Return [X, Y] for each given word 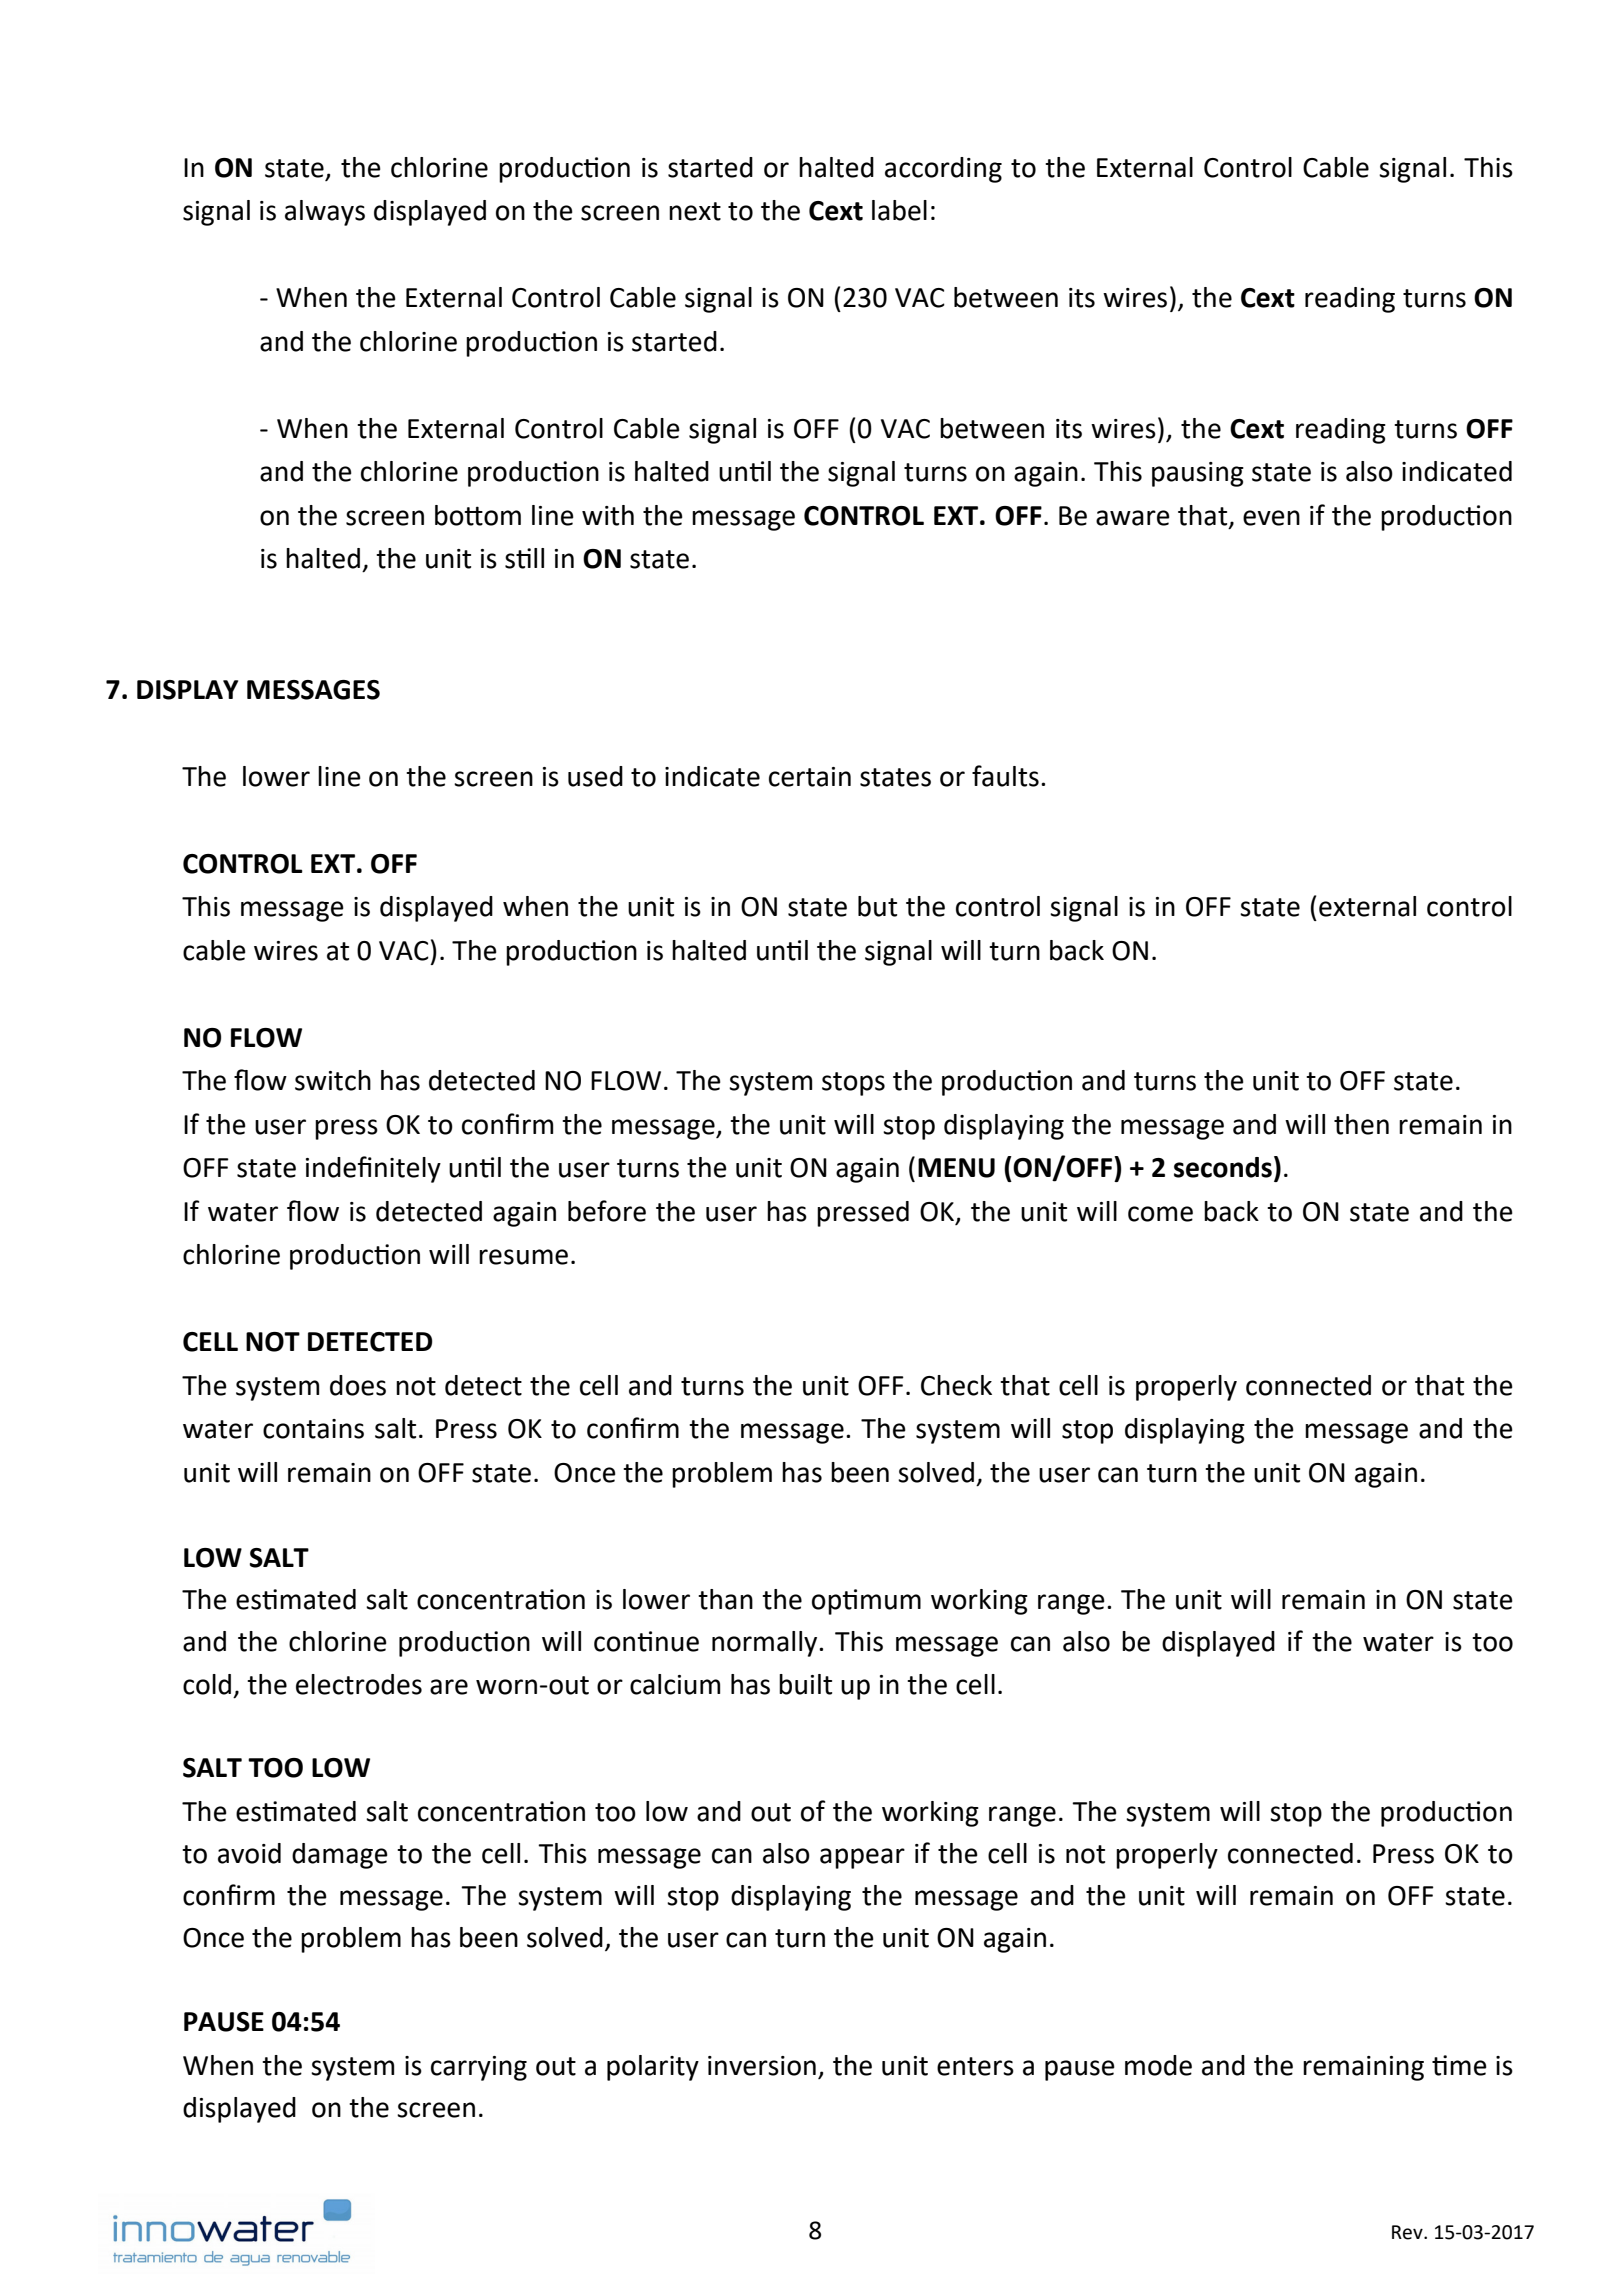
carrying [479, 2068]
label [899, 210]
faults [1005, 776]
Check [956, 1385]
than [725, 1599]
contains [313, 1429]
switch [333, 1080]
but [877, 906]
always [325, 213]
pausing [1198, 474]
